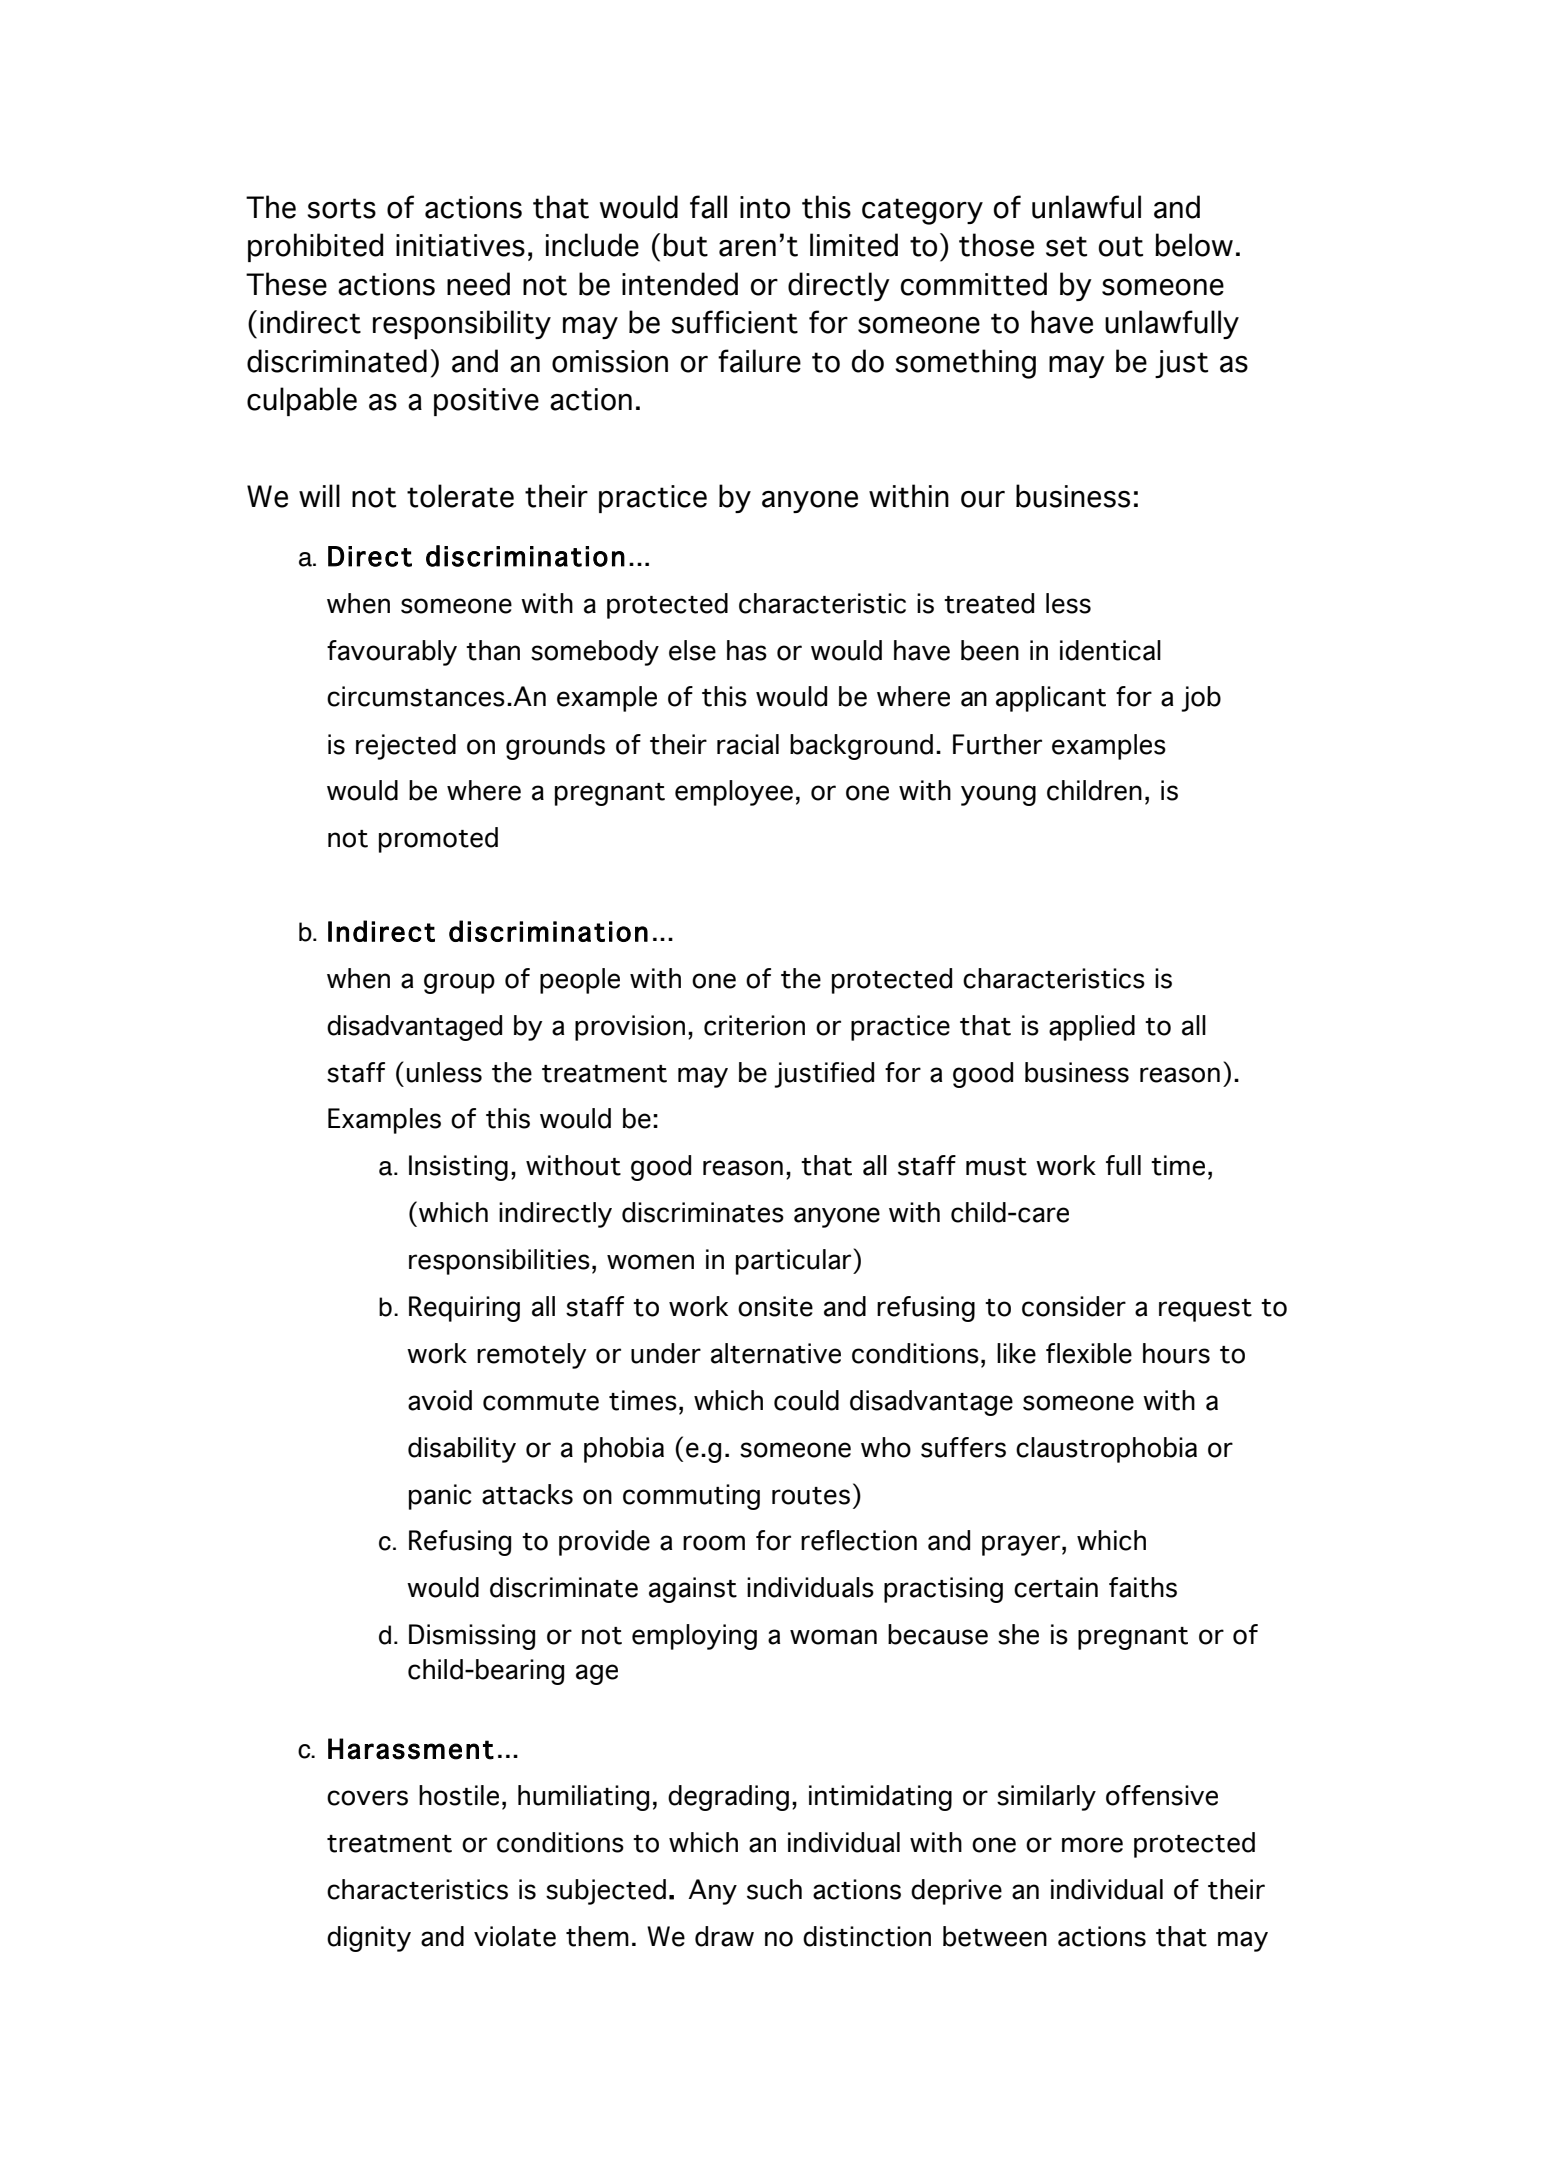  I want to click on initiatives, so click(460, 245).
